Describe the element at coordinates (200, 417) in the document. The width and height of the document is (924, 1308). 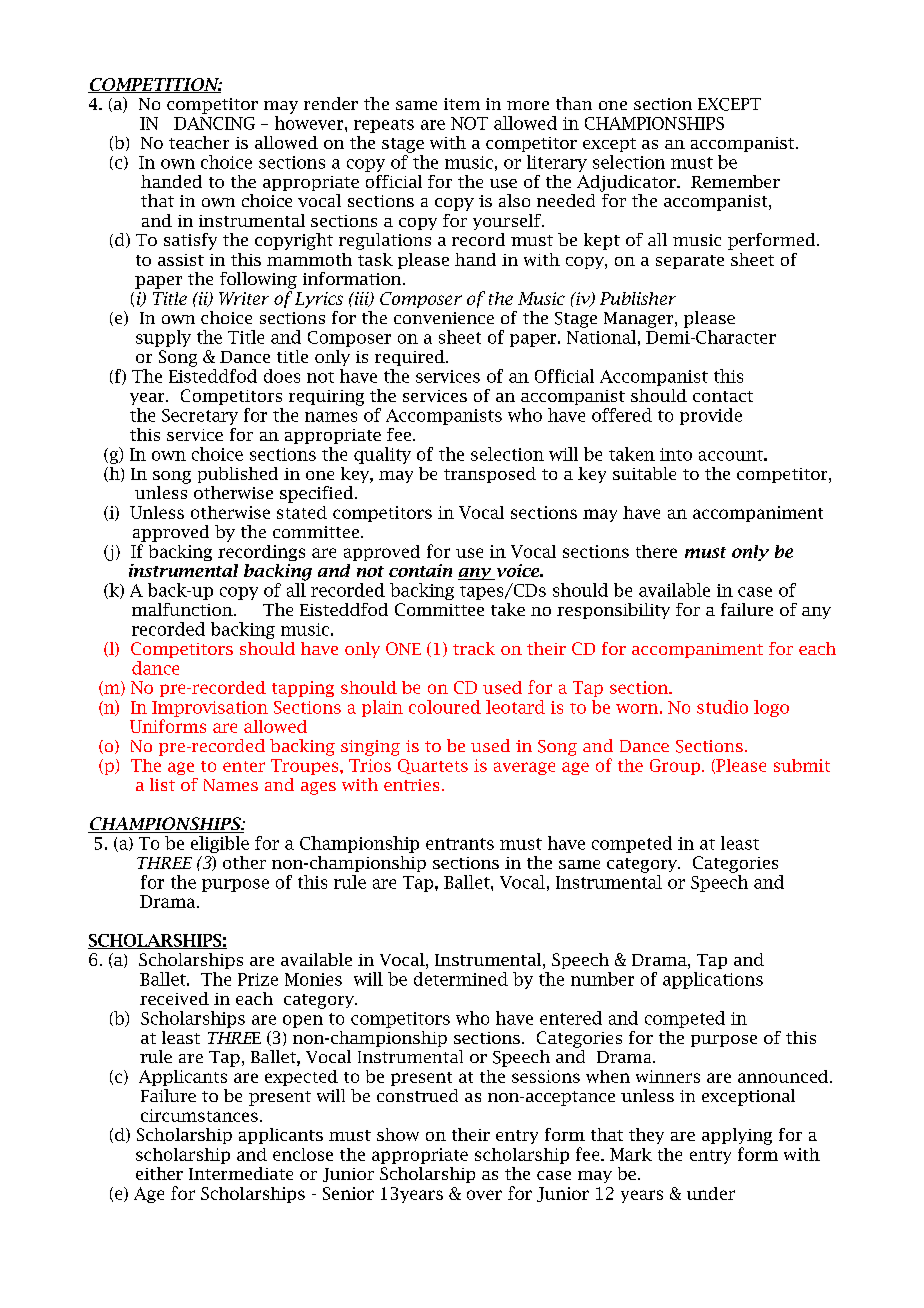
I see `Secretary` at that location.
